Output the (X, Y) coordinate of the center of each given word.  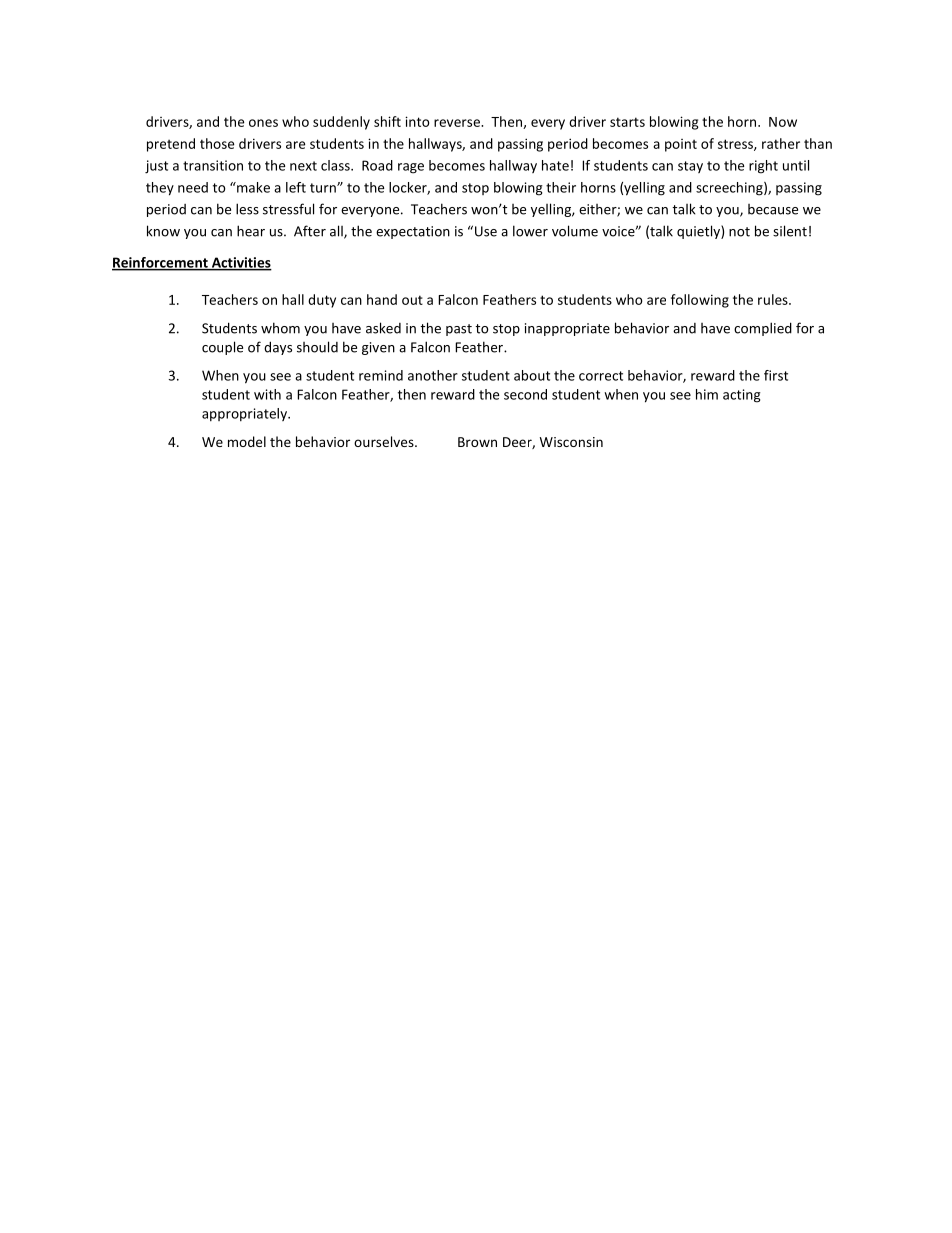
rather (781, 143)
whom (280, 328)
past (459, 330)
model (247, 441)
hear (251, 231)
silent (790, 231)
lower (530, 231)
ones (263, 123)
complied (763, 329)
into (417, 121)
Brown (477, 442)
